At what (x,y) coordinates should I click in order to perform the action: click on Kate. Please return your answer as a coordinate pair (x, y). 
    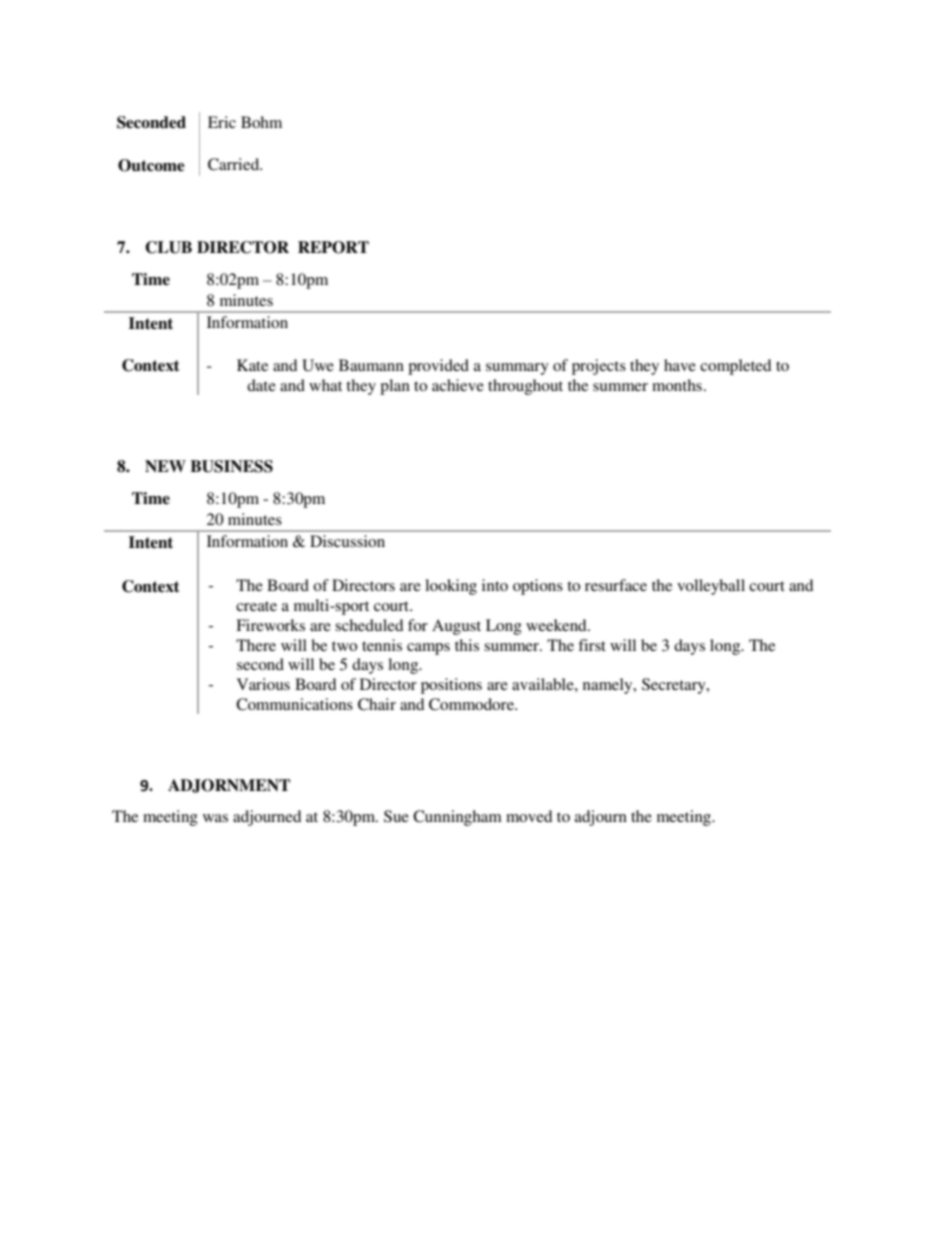
    Looking at the image, I should click on (252, 365).
